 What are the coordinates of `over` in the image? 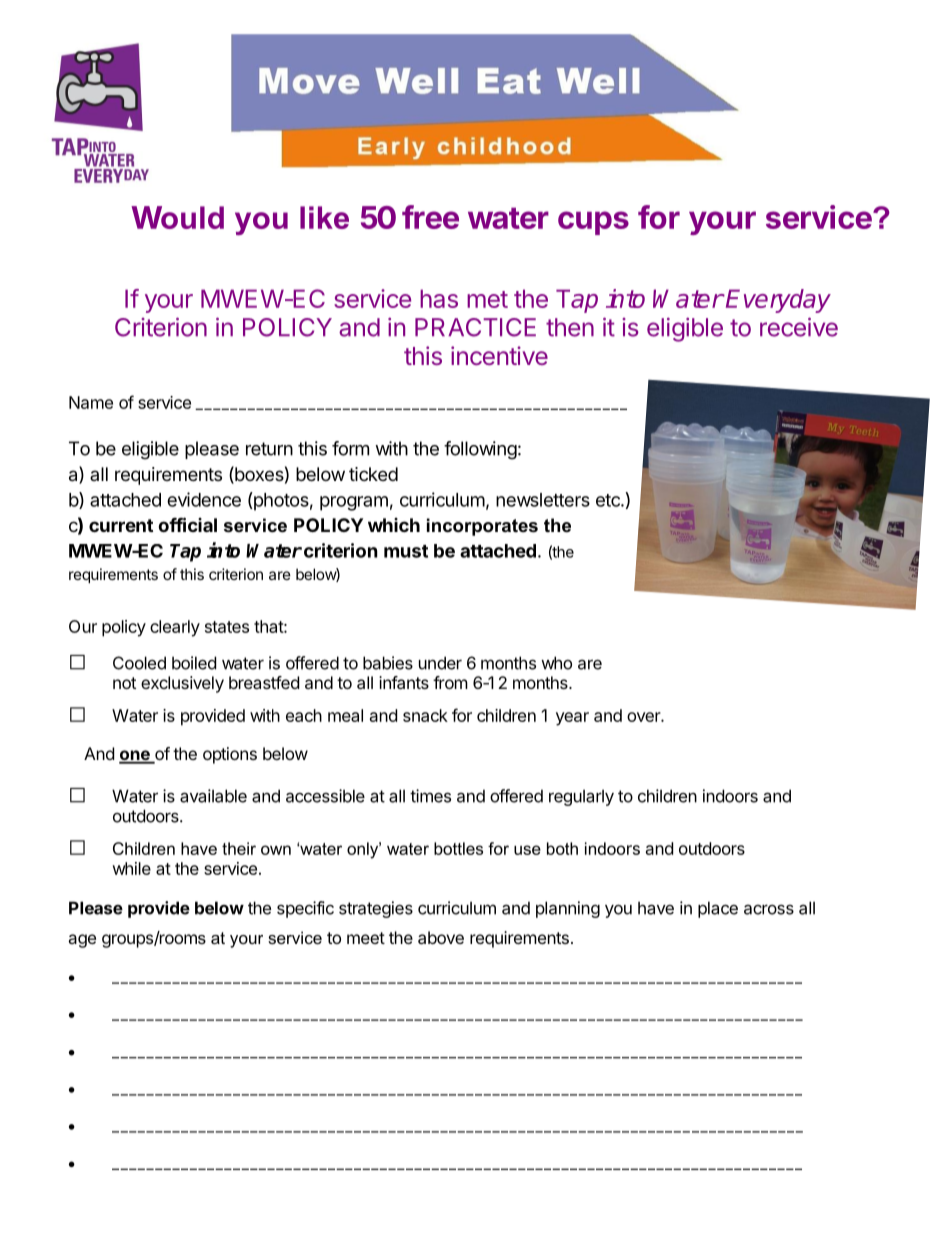 It's located at (644, 717).
